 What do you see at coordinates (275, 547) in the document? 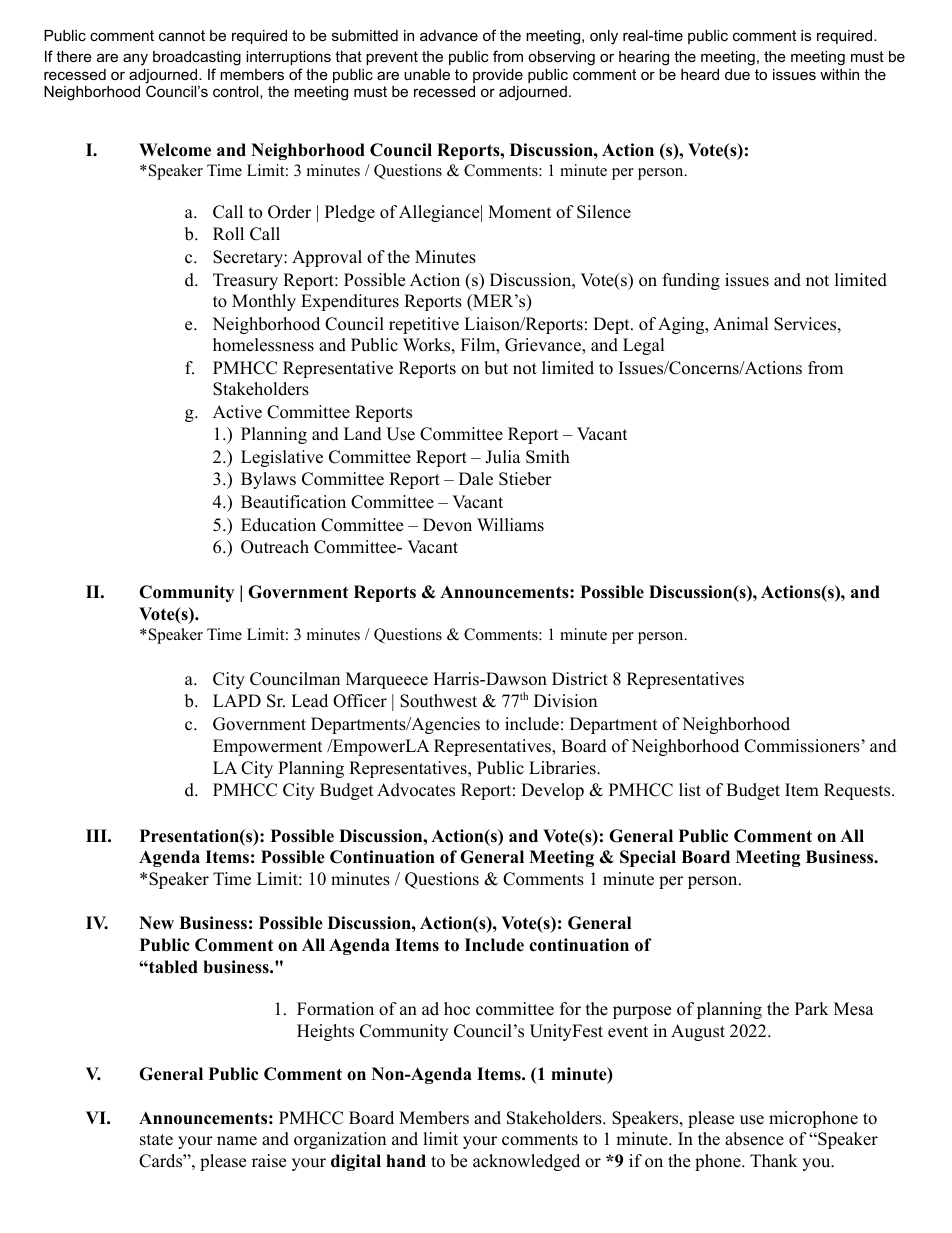
I see `Outreach` at bounding box center [275, 547].
